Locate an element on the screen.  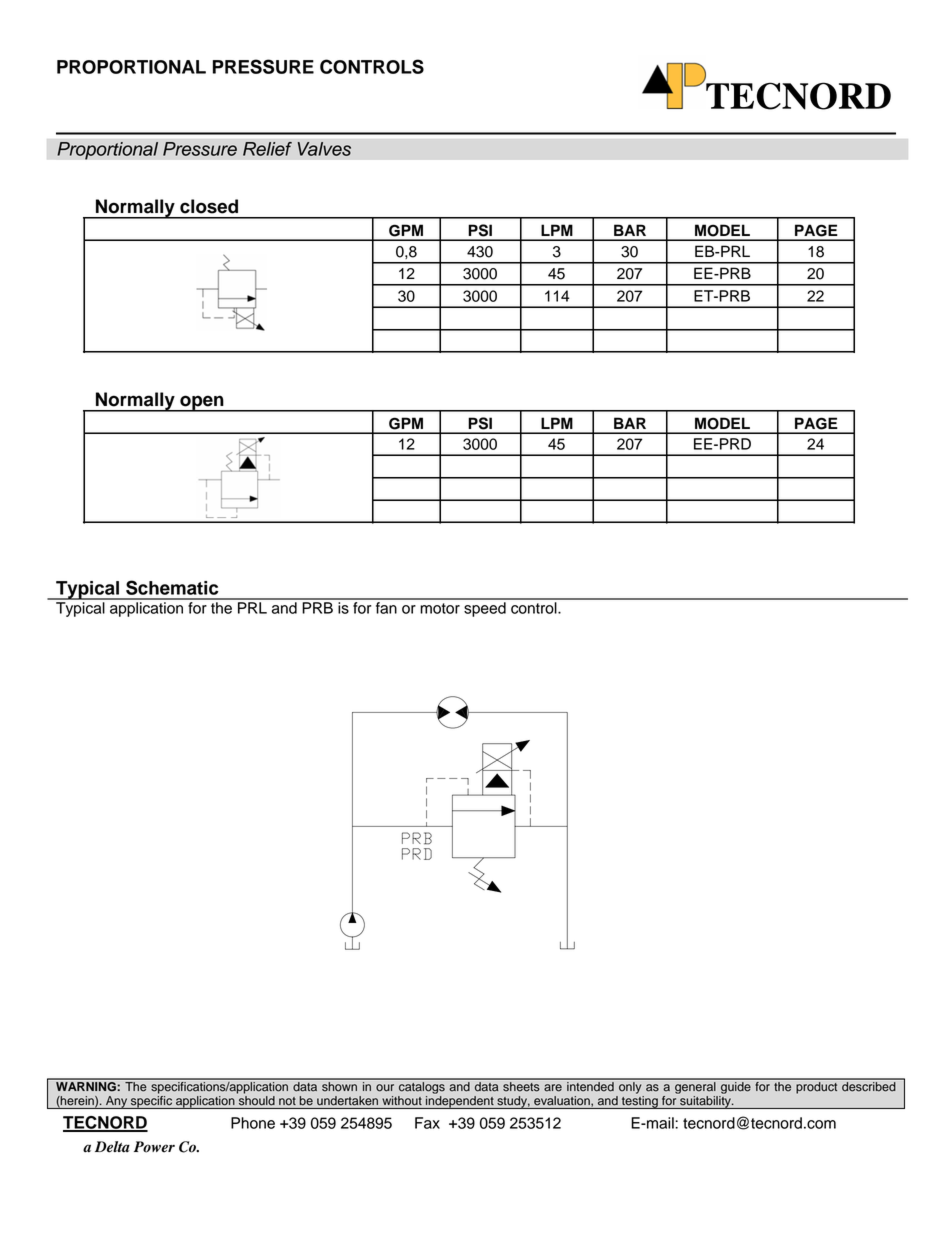
Phone is located at coordinates (253, 1123).
